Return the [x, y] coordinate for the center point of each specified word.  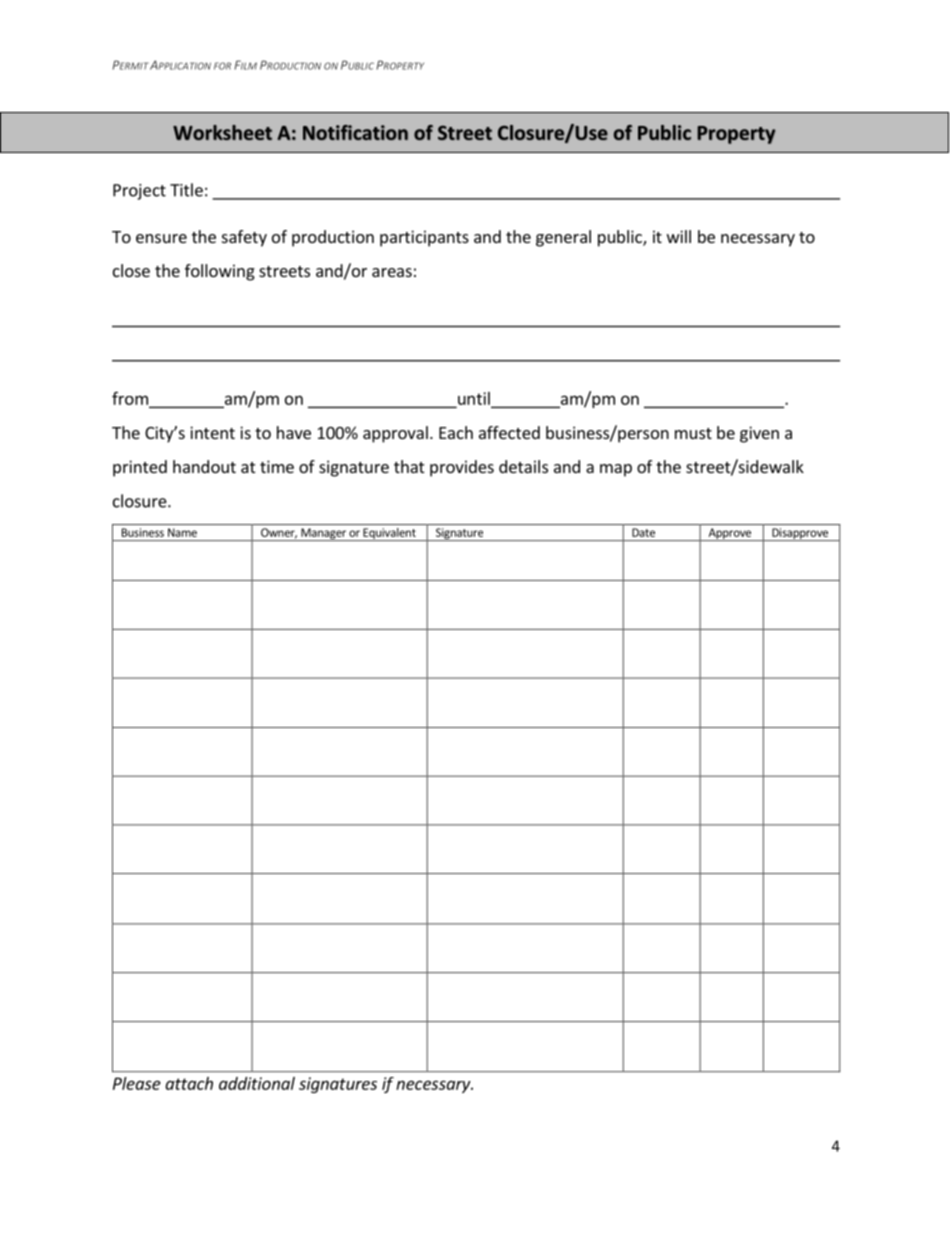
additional [257, 1083]
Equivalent [389, 534]
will [679, 236]
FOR [222, 66]
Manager [323, 534]
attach [189, 1083]
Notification [355, 132]
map [616, 470]
